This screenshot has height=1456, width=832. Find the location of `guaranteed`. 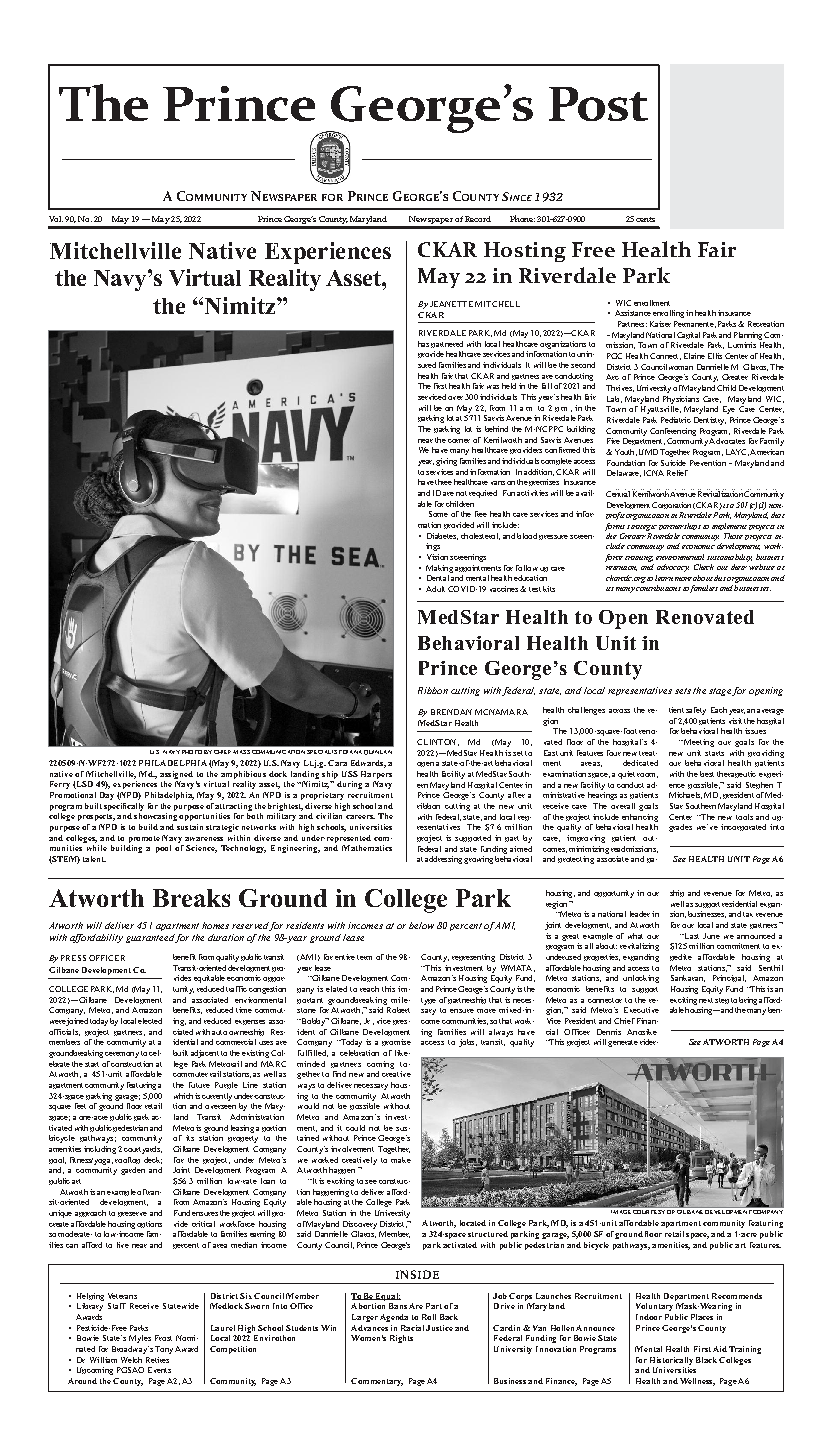

guaranteed is located at coordinates (150, 938).
